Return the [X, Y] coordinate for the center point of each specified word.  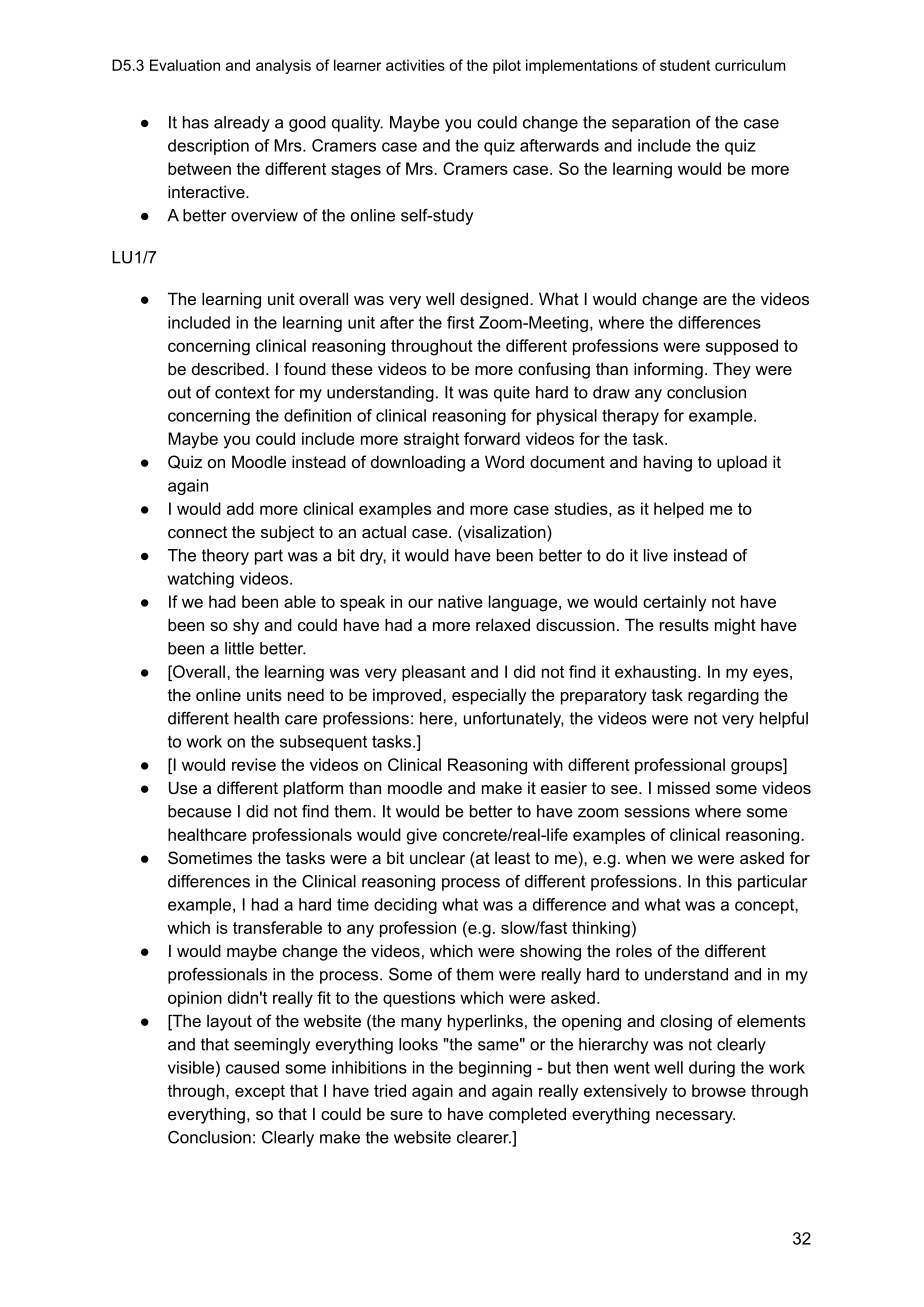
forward [492, 438]
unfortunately [514, 720]
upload [742, 463]
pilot [507, 66]
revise [254, 764]
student [685, 65]
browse [719, 1090]
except [260, 1092]
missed [684, 787]
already [242, 124]
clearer [484, 1137]
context [242, 392]
